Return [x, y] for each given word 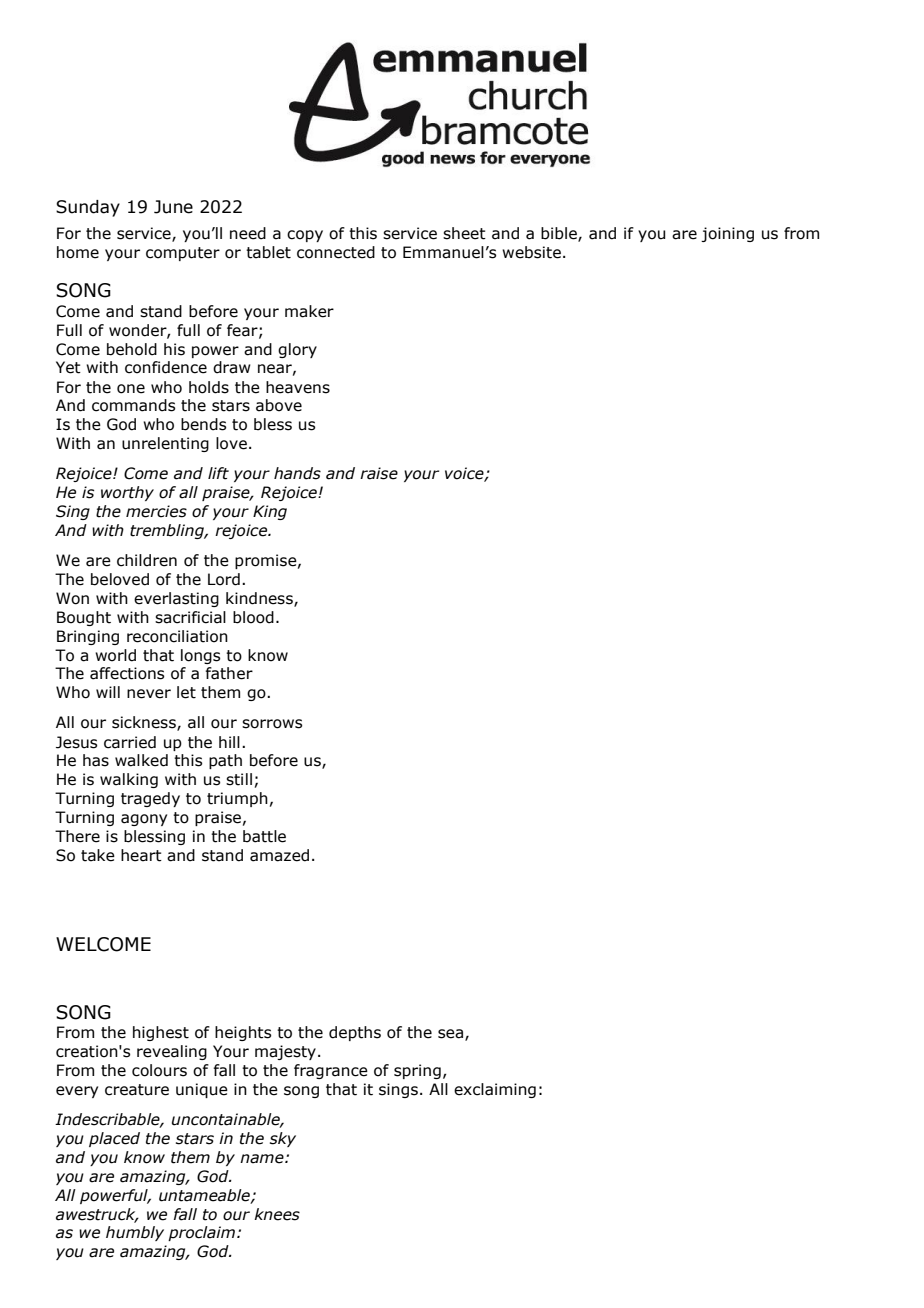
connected [336, 252]
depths [355, 1033]
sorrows [272, 724]
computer [183, 254]
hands [297, 473]
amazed [279, 855]
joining [727, 234]
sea [452, 1035]
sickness [145, 723]
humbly [135, 1233]
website [531, 252]
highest [161, 1033]
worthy [127, 493]
